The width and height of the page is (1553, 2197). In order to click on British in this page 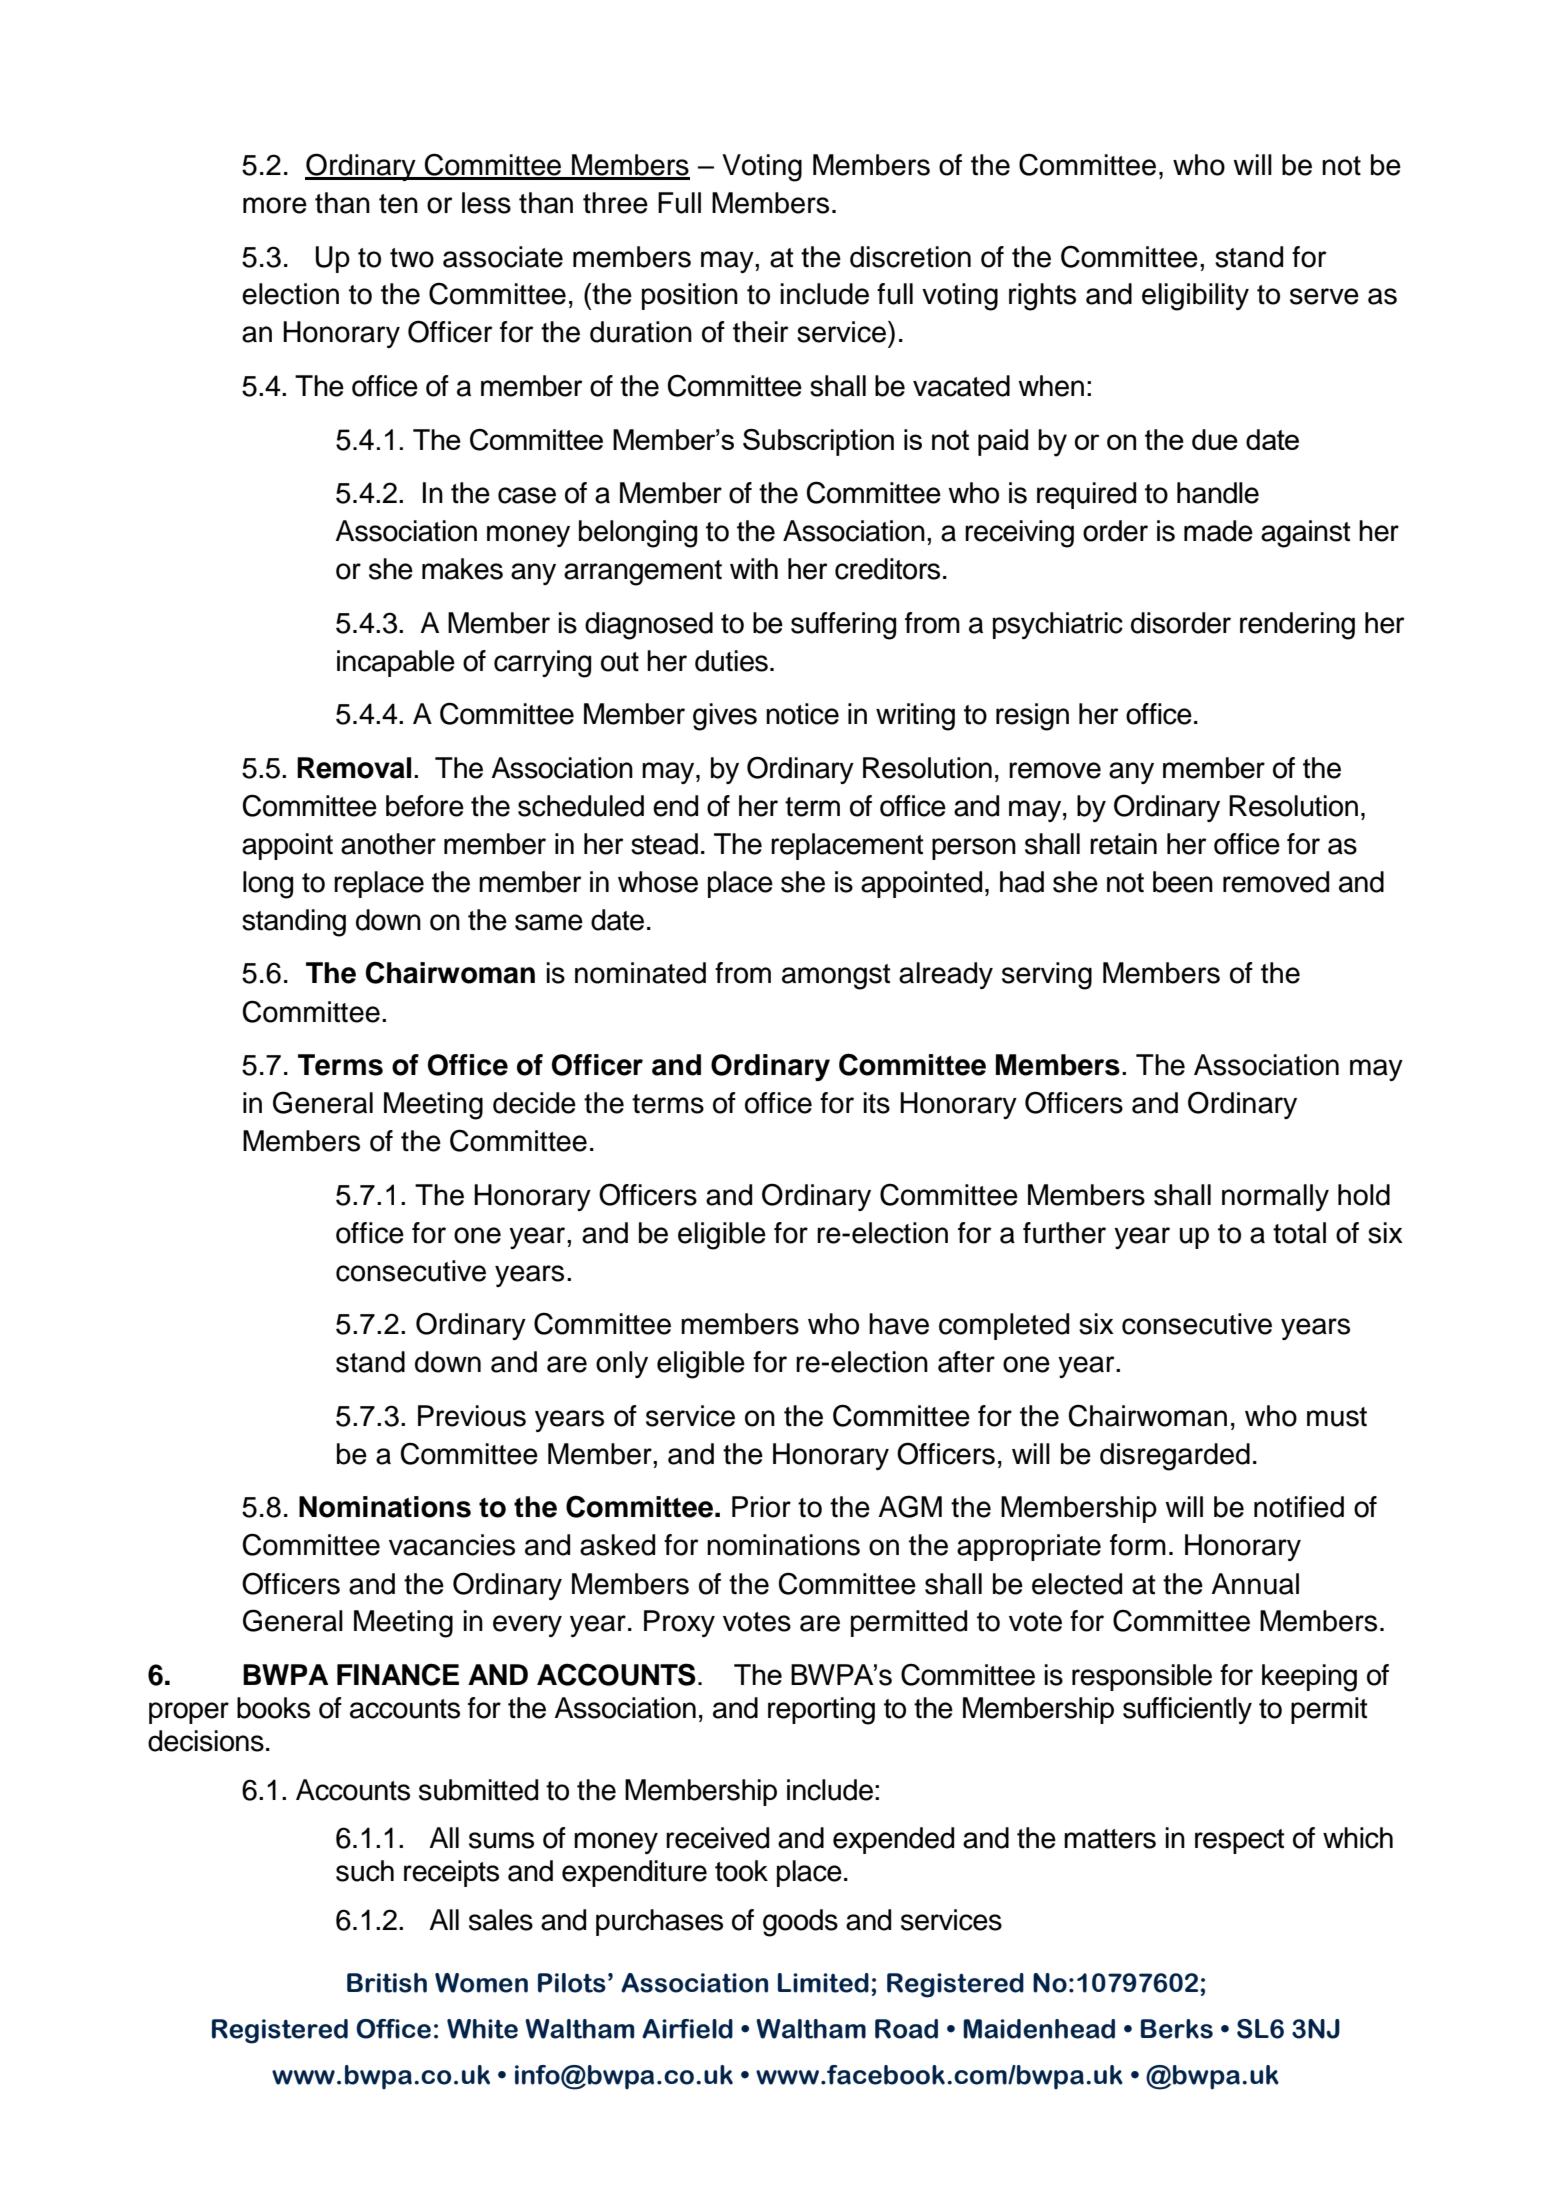, I will do `click(387, 1983)`.
